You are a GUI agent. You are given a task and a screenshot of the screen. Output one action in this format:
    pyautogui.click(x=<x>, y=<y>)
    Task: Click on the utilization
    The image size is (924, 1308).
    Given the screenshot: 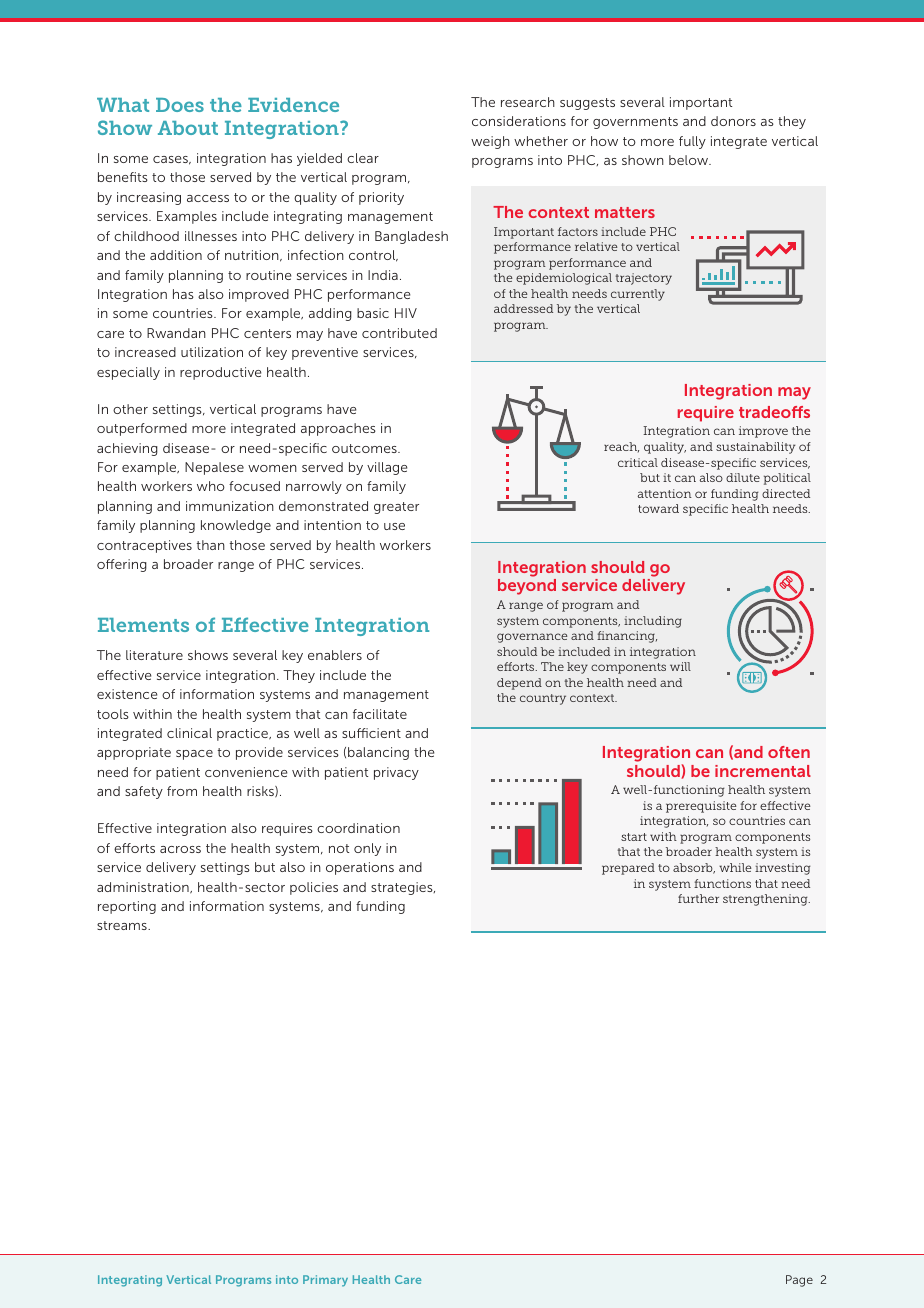 What is the action you would take?
    pyautogui.click(x=212, y=352)
